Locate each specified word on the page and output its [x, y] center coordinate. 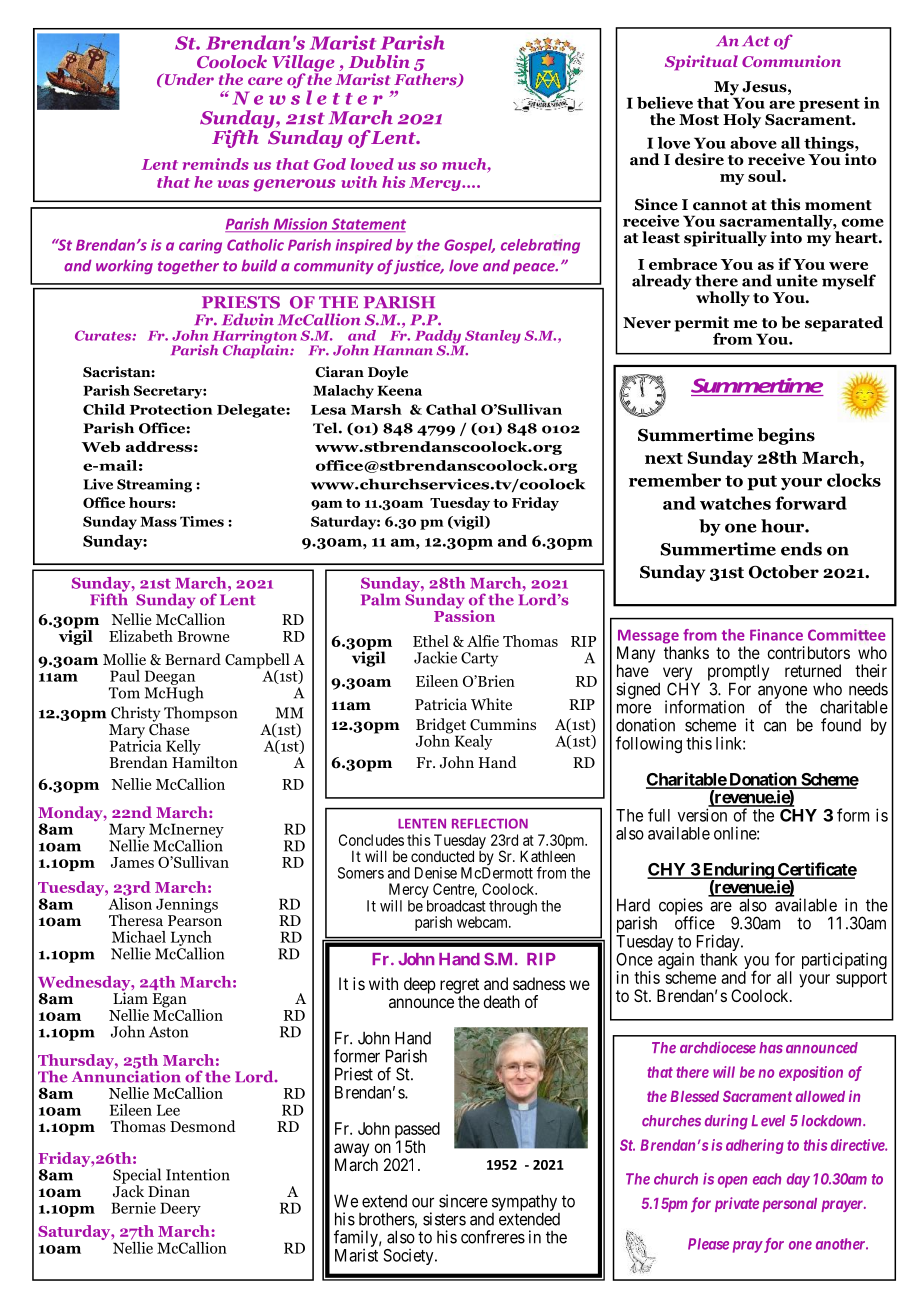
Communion [791, 61]
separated [844, 324]
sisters [444, 1219]
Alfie [483, 641]
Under [188, 79]
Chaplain [257, 350]
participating [844, 960]
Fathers [426, 80]
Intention [198, 1175]
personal [789, 1205]
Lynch [191, 939]
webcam [484, 922]
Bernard [193, 659]
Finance [776, 635]
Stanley [492, 338]
